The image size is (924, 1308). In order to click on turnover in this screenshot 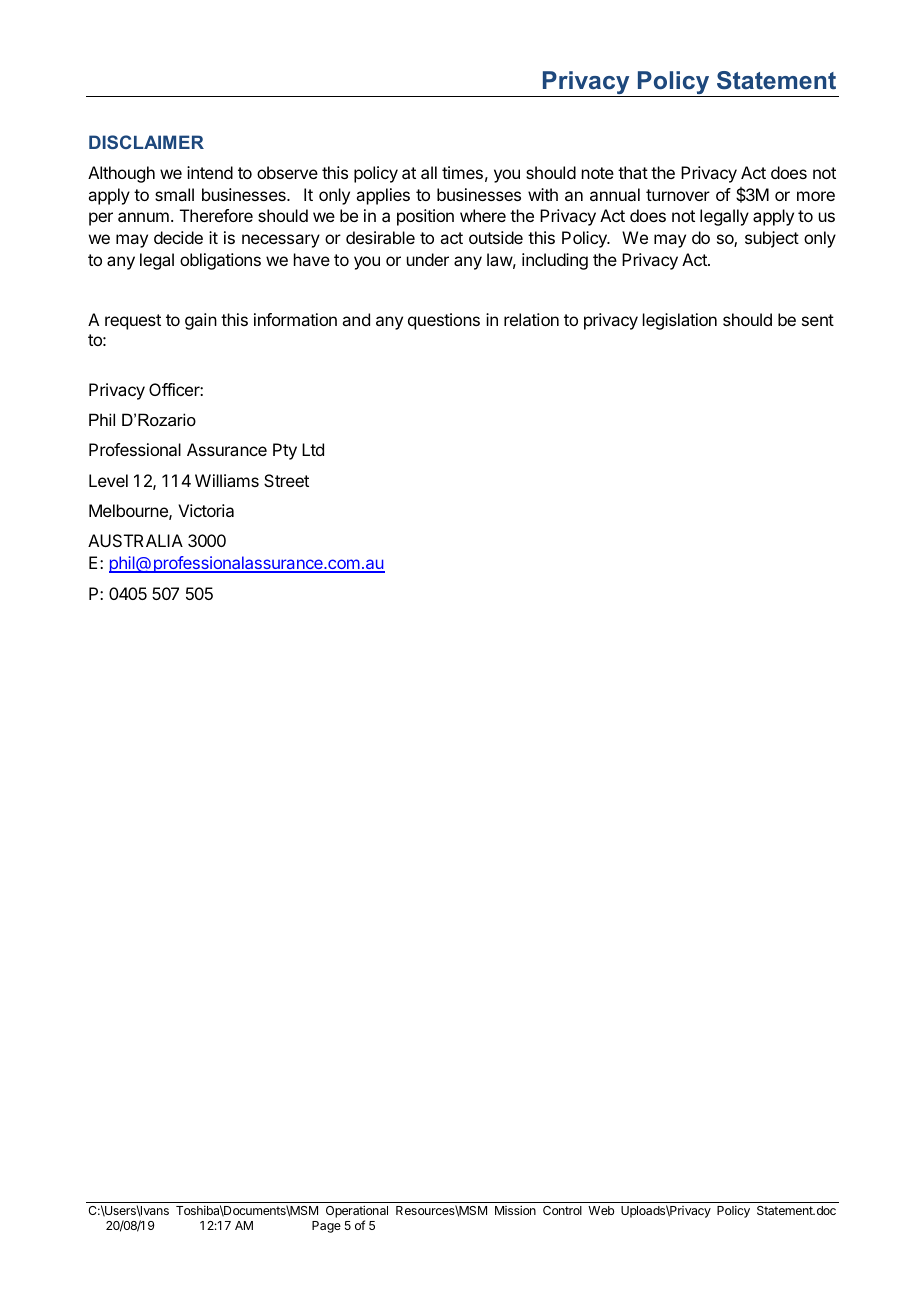, I will do `click(678, 195)`.
